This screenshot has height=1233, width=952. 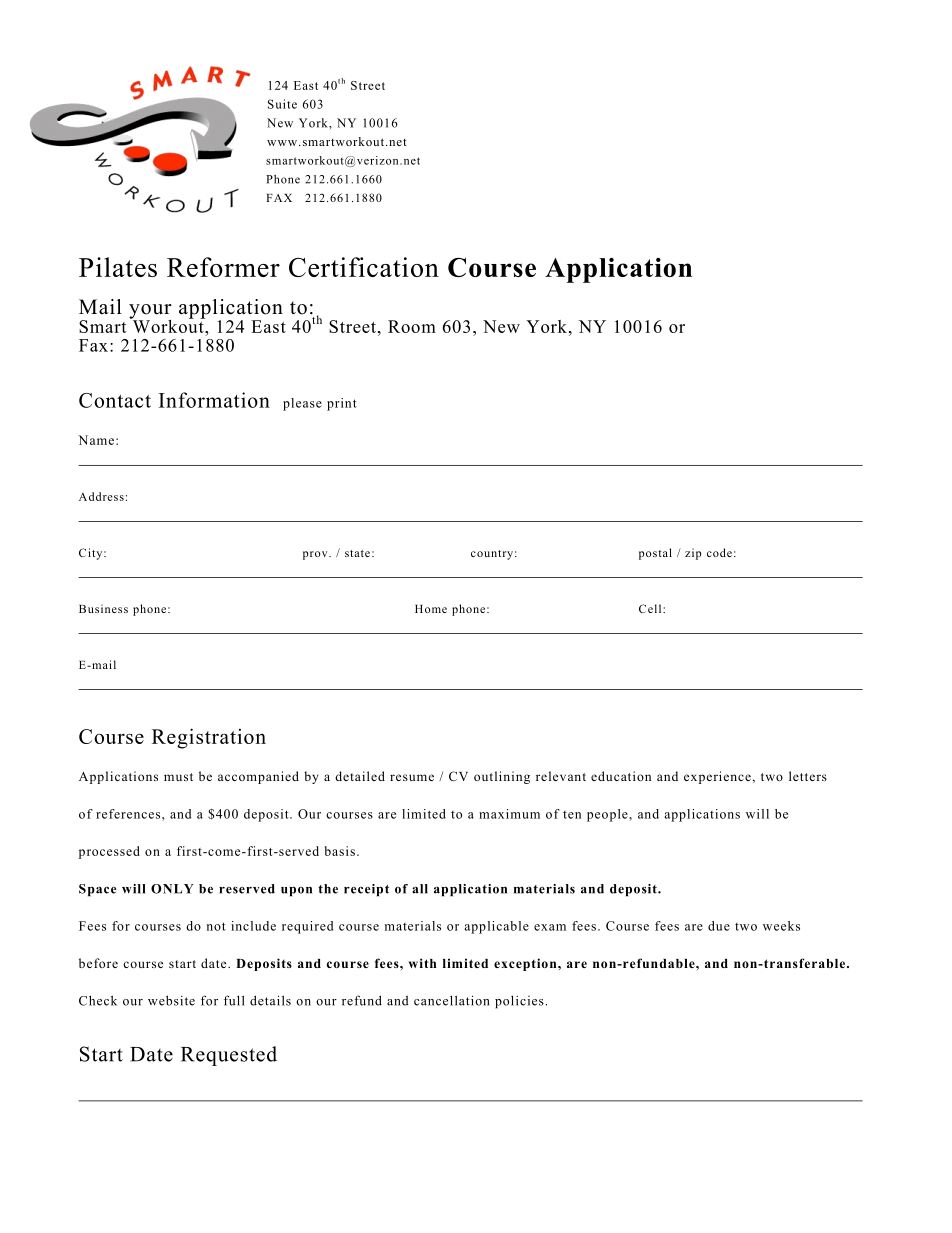 I want to click on Business, so click(x=103, y=608).
